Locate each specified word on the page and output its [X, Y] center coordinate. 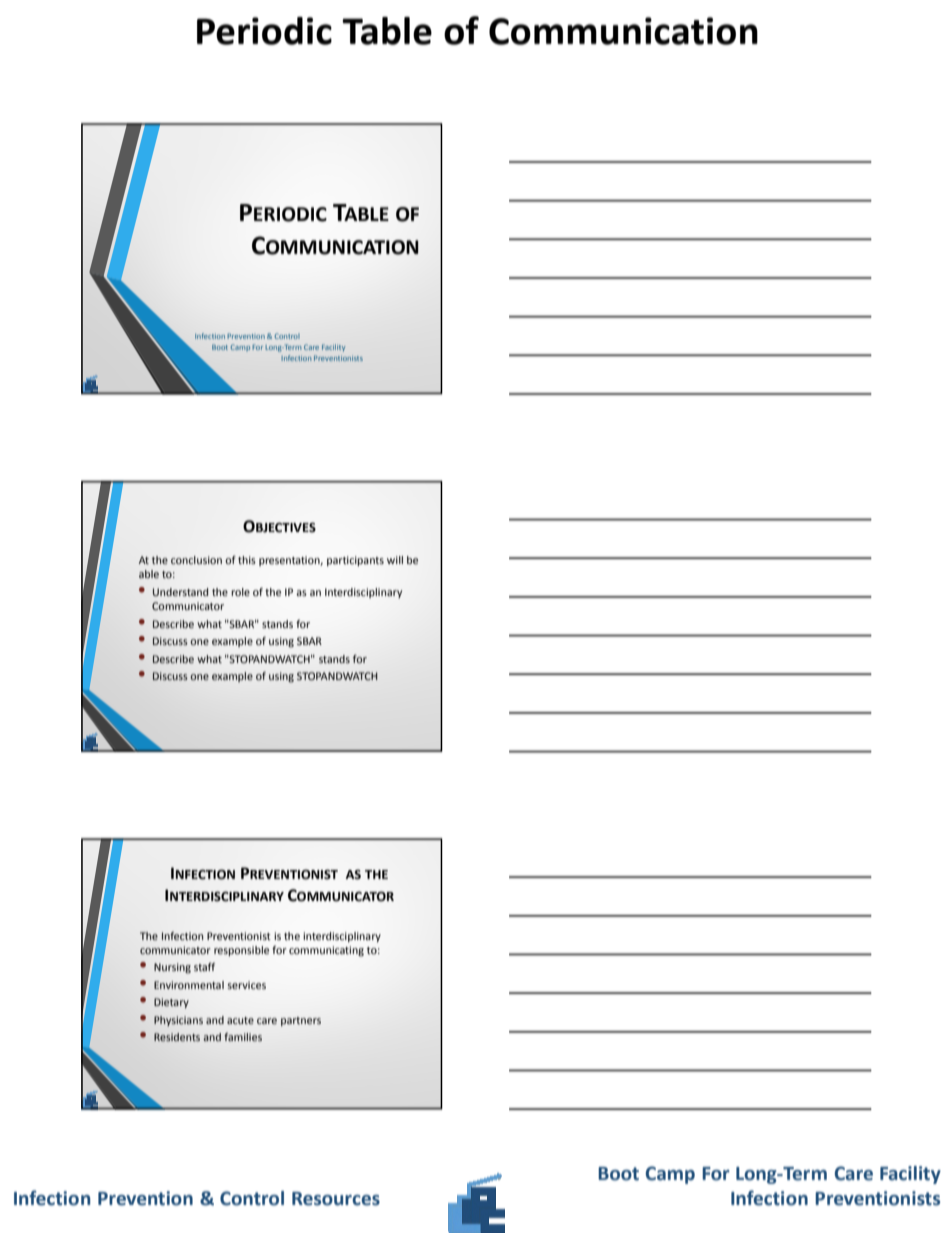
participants [355, 561]
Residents [177, 1037]
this [247, 560]
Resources [336, 1199]
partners [301, 1021]
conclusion [196, 560]
